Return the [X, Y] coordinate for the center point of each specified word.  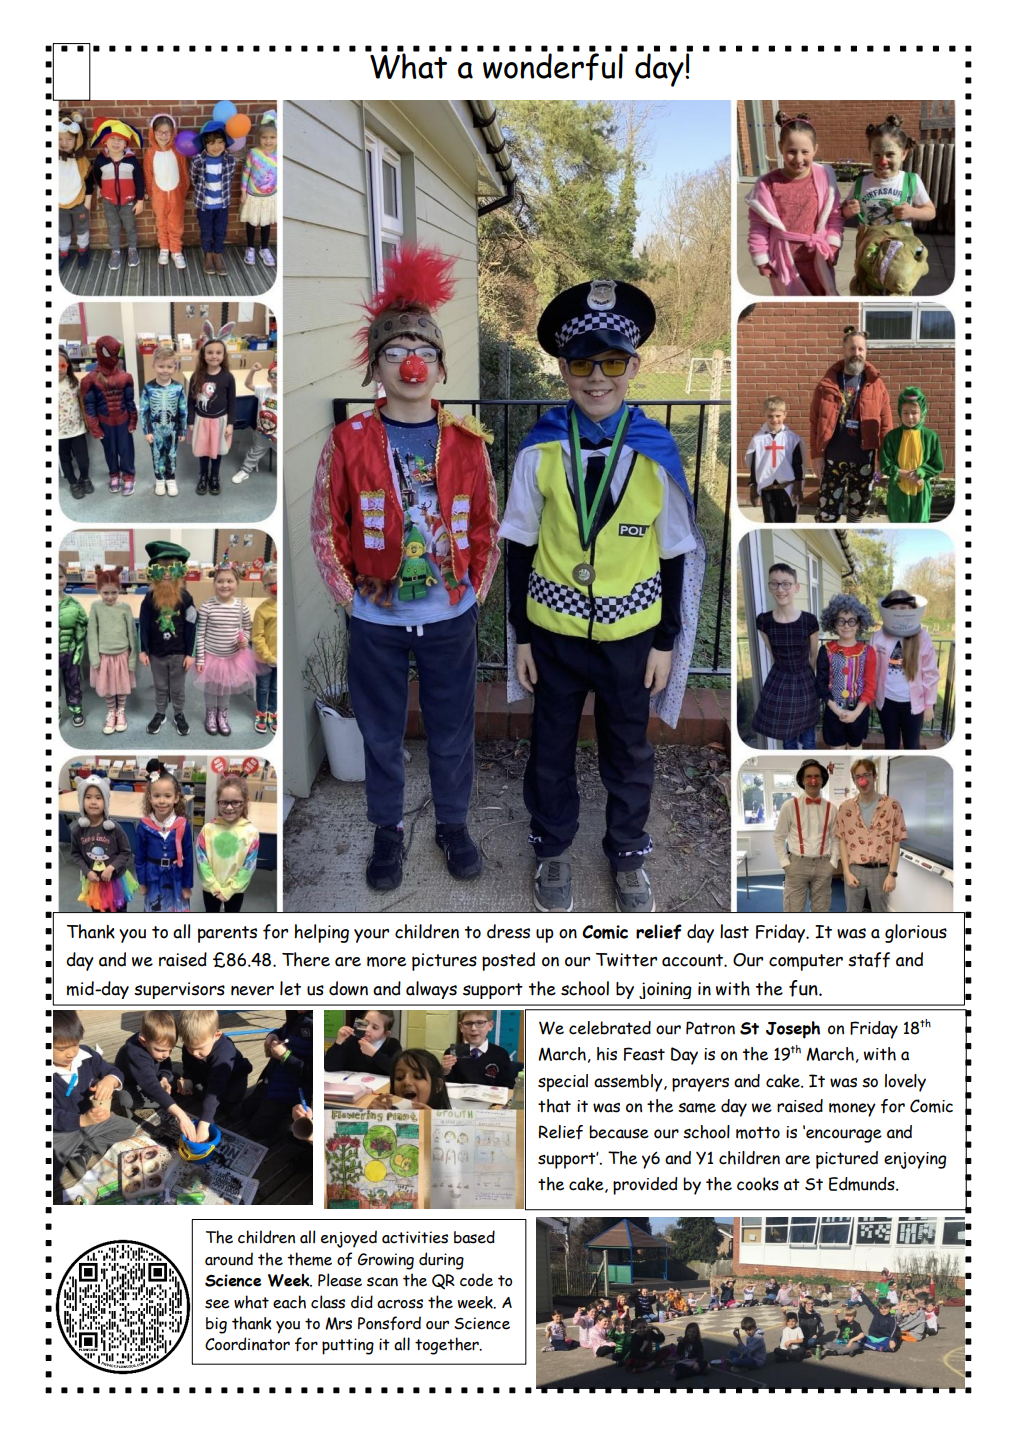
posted [508, 961]
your [371, 936]
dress [508, 931]
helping [322, 933]
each [289, 1302]
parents [227, 934]
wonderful [553, 66]
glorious [916, 933]
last [734, 931]
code [476, 1280]
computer [806, 962]
